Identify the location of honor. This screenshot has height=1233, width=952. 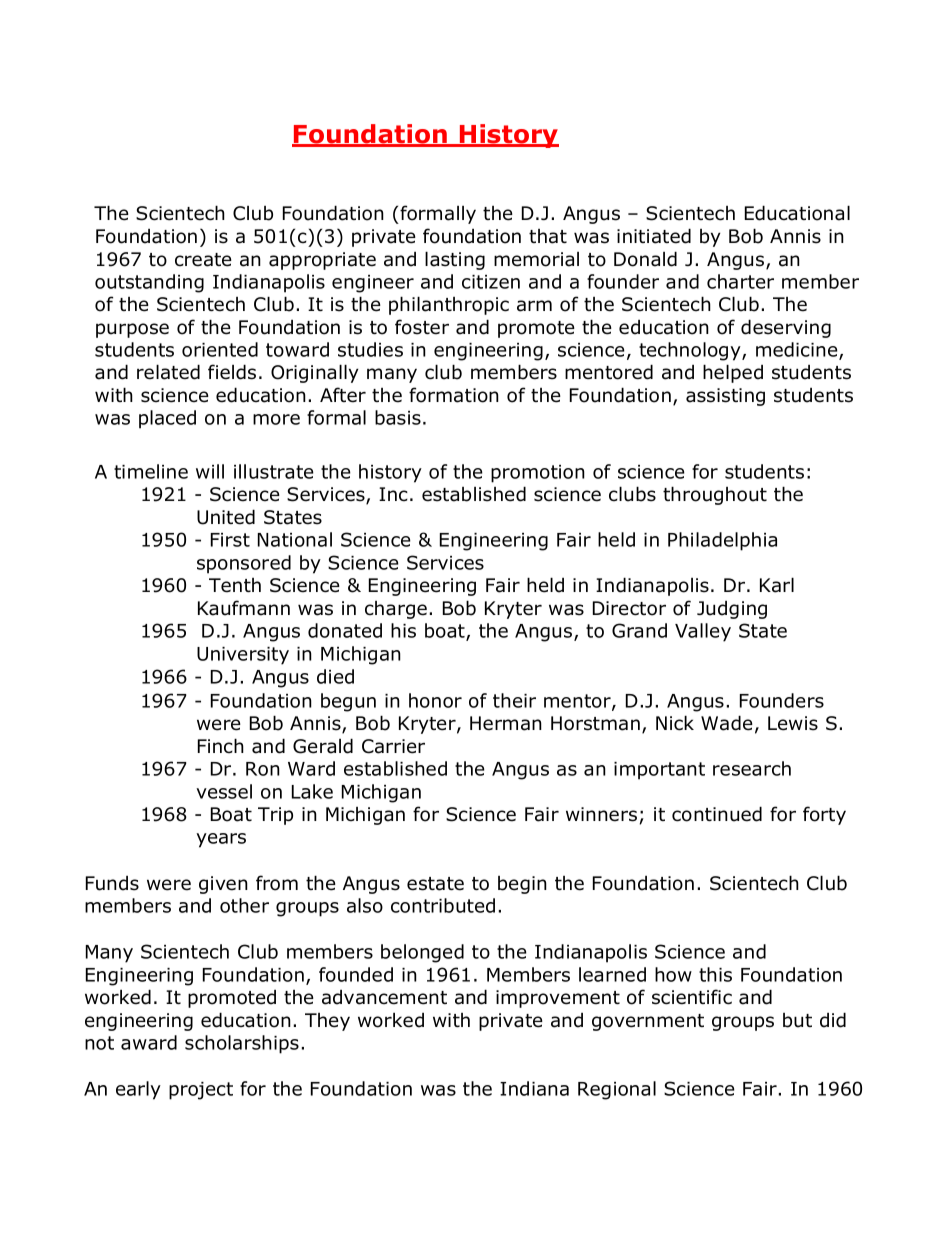
(435, 700).
